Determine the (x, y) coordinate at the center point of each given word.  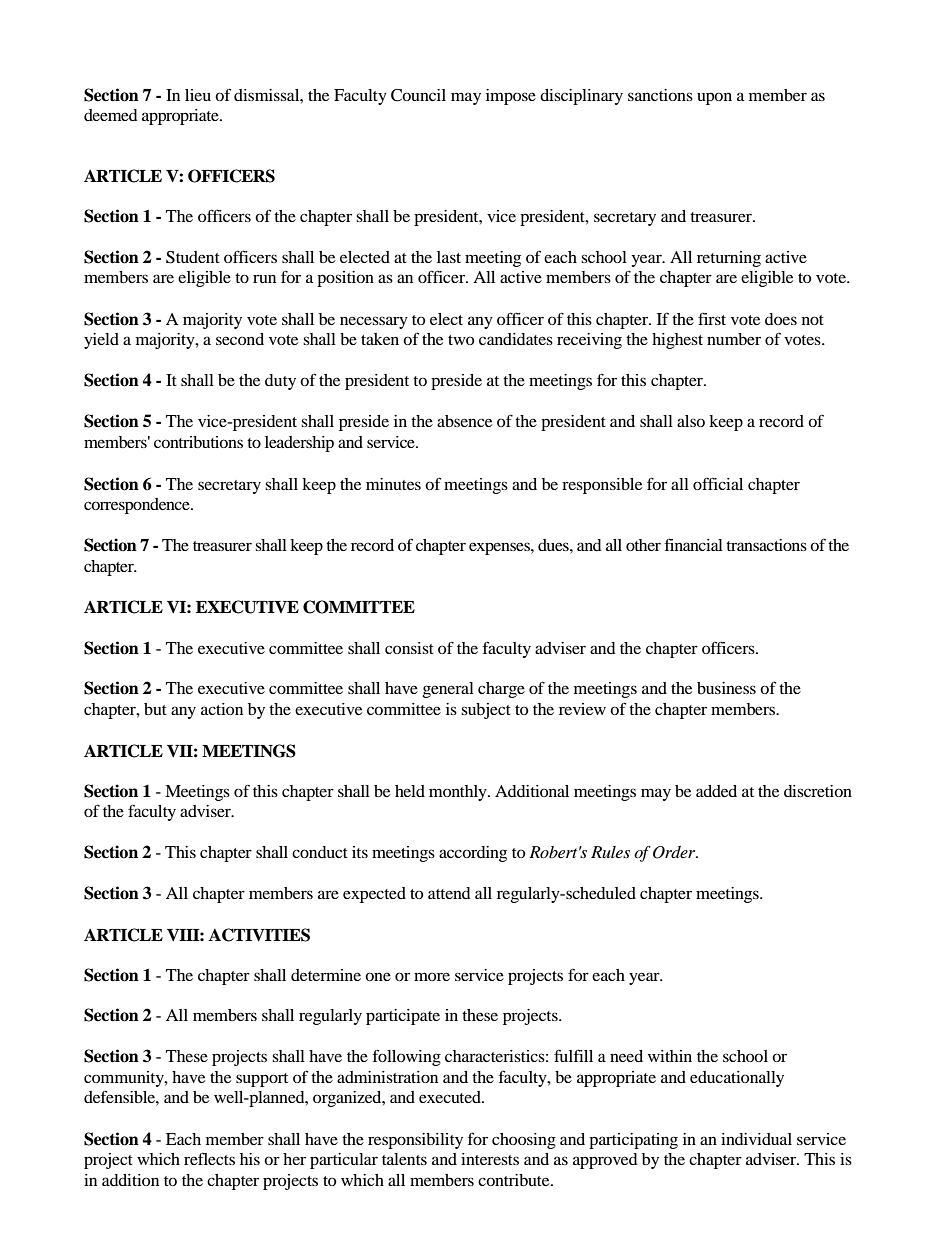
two (461, 340)
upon (714, 98)
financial (694, 544)
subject (486, 711)
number (734, 339)
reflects (209, 1158)
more (432, 976)
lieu (198, 95)
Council (418, 95)
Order (675, 852)
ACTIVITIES (259, 935)
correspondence (138, 506)
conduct (320, 852)
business (726, 688)
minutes (393, 484)
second (240, 339)
